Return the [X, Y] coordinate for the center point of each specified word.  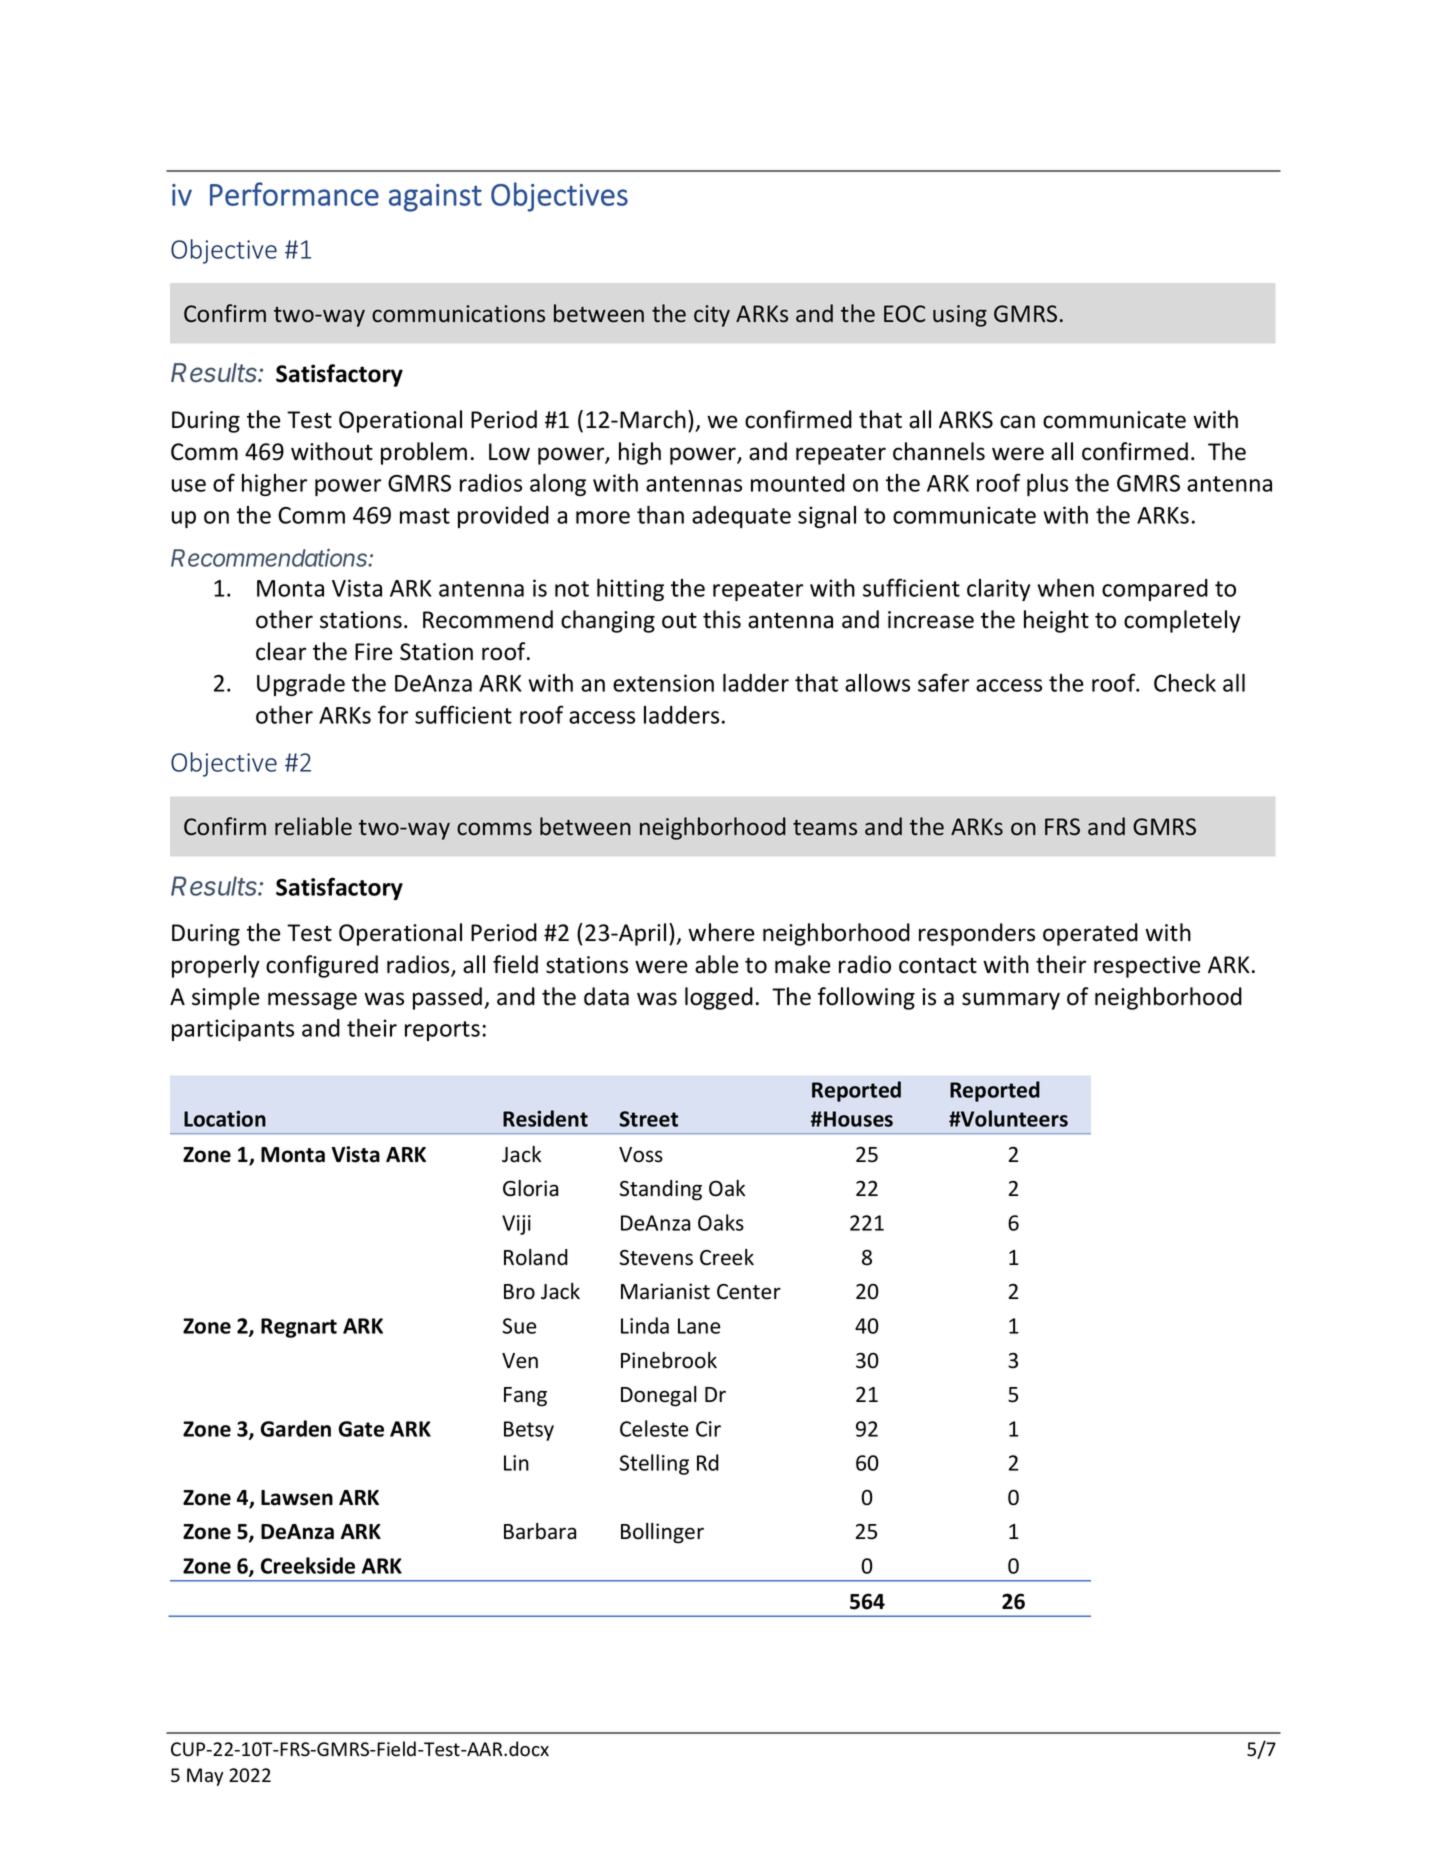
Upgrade [301, 685]
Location [225, 1118]
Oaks [721, 1222]
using [960, 316]
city [712, 316]
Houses [858, 1119]
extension [663, 683]
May [205, 1777]
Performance [294, 194]
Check [1185, 683]
